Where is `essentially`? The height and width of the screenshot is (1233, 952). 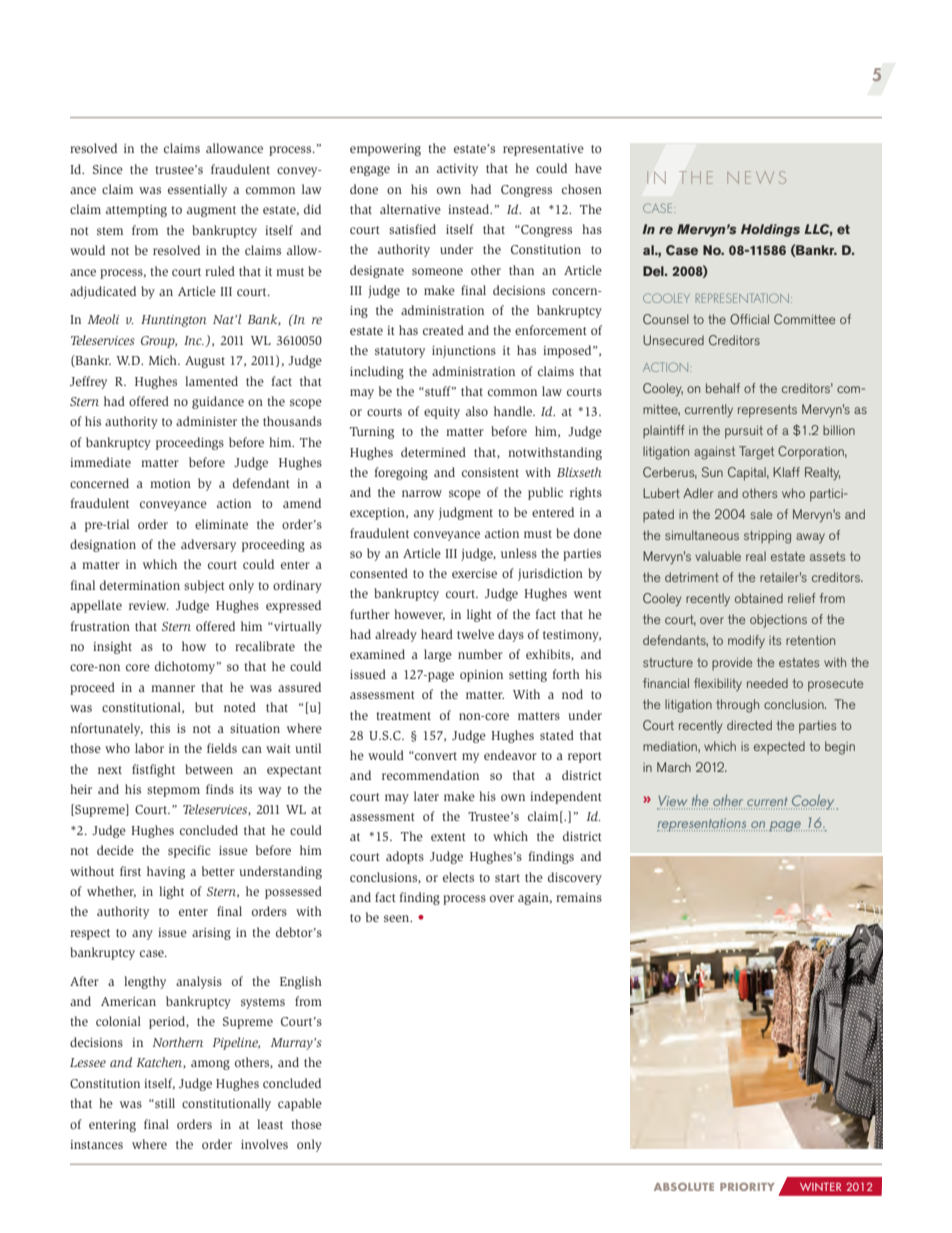 essentially is located at coordinates (197, 190).
